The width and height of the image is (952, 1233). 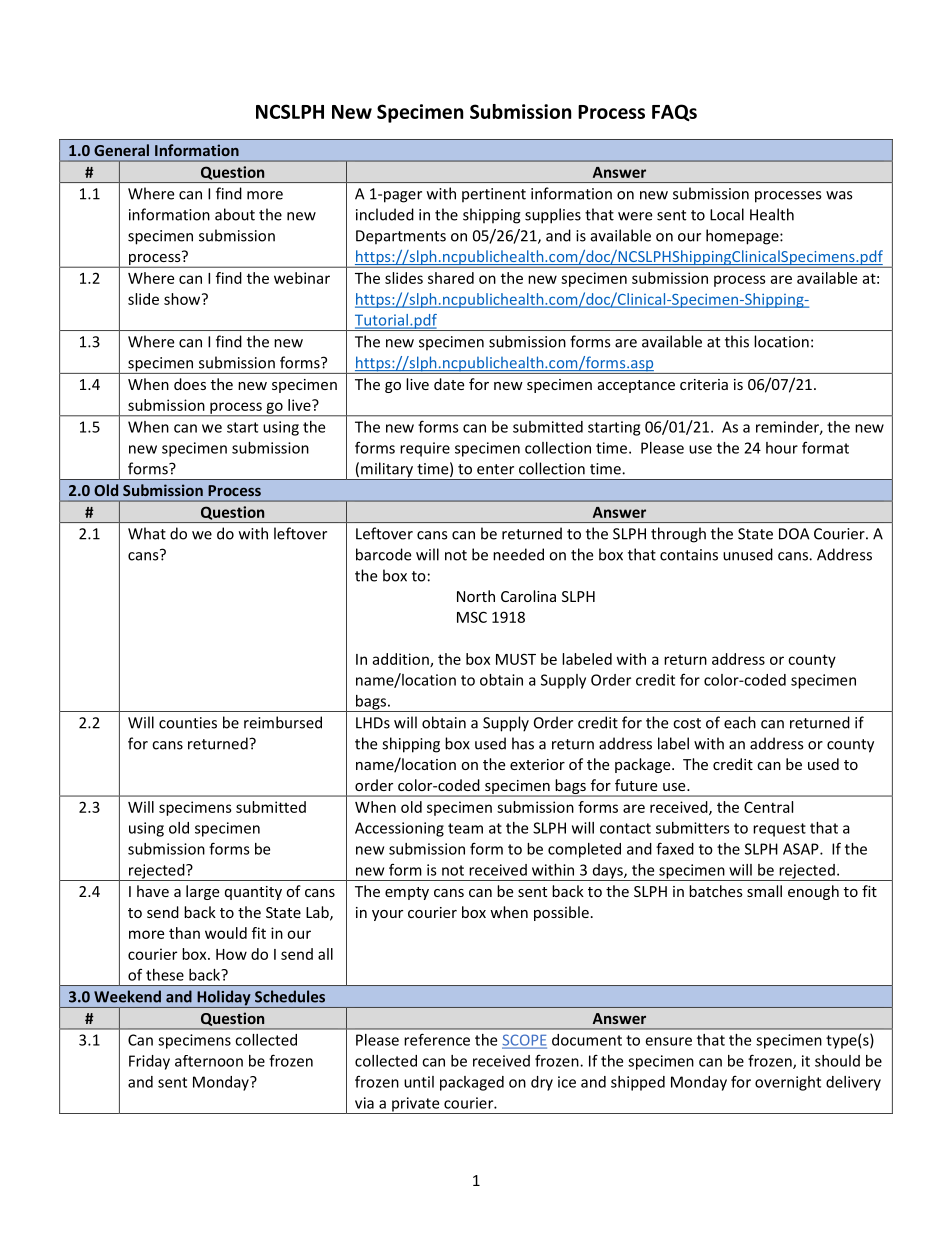 What do you see at coordinates (727, 214) in the image?
I see `Local` at bounding box center [727, 214].
